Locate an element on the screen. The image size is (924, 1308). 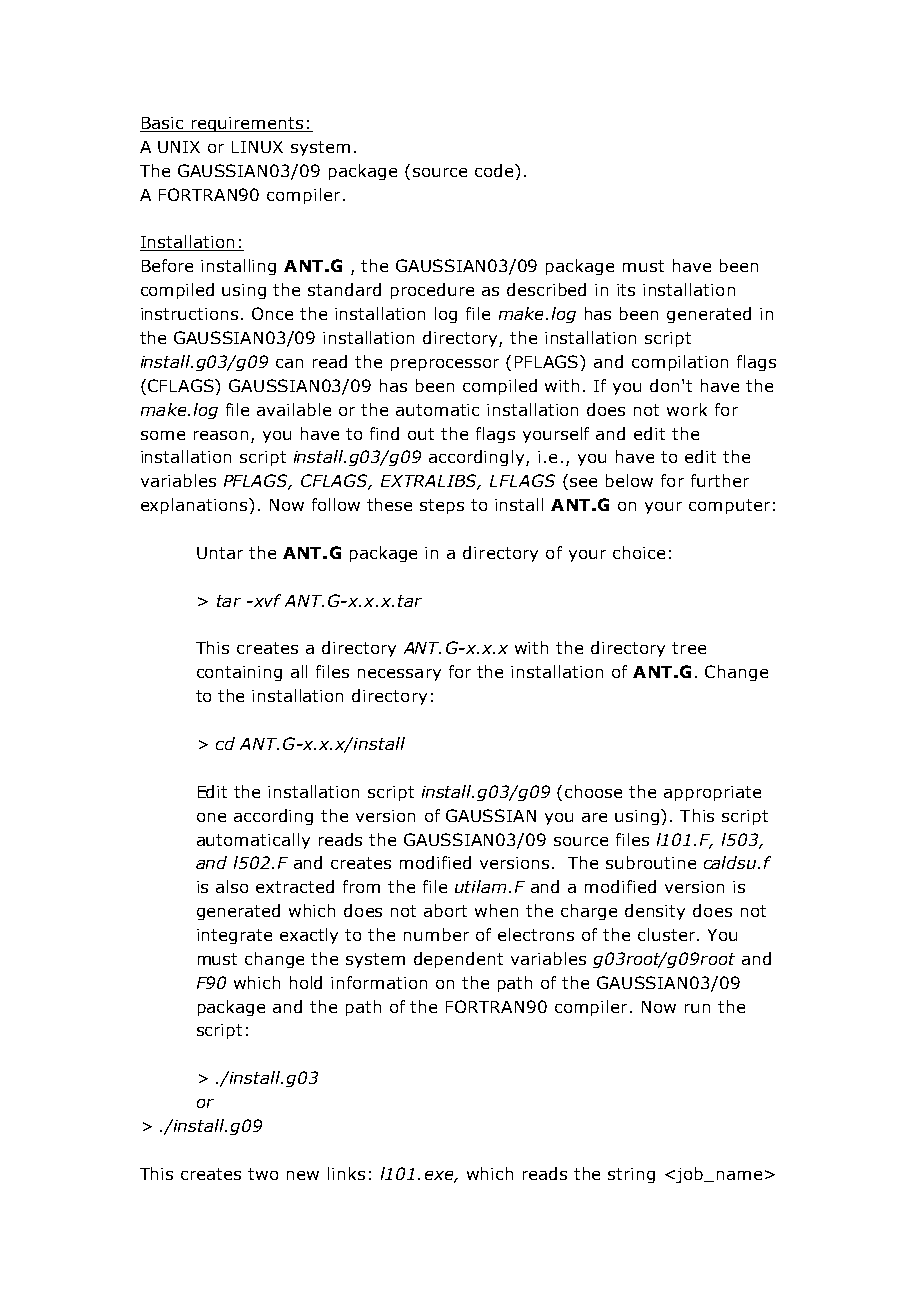
its is located at coordinates (626, 290).
